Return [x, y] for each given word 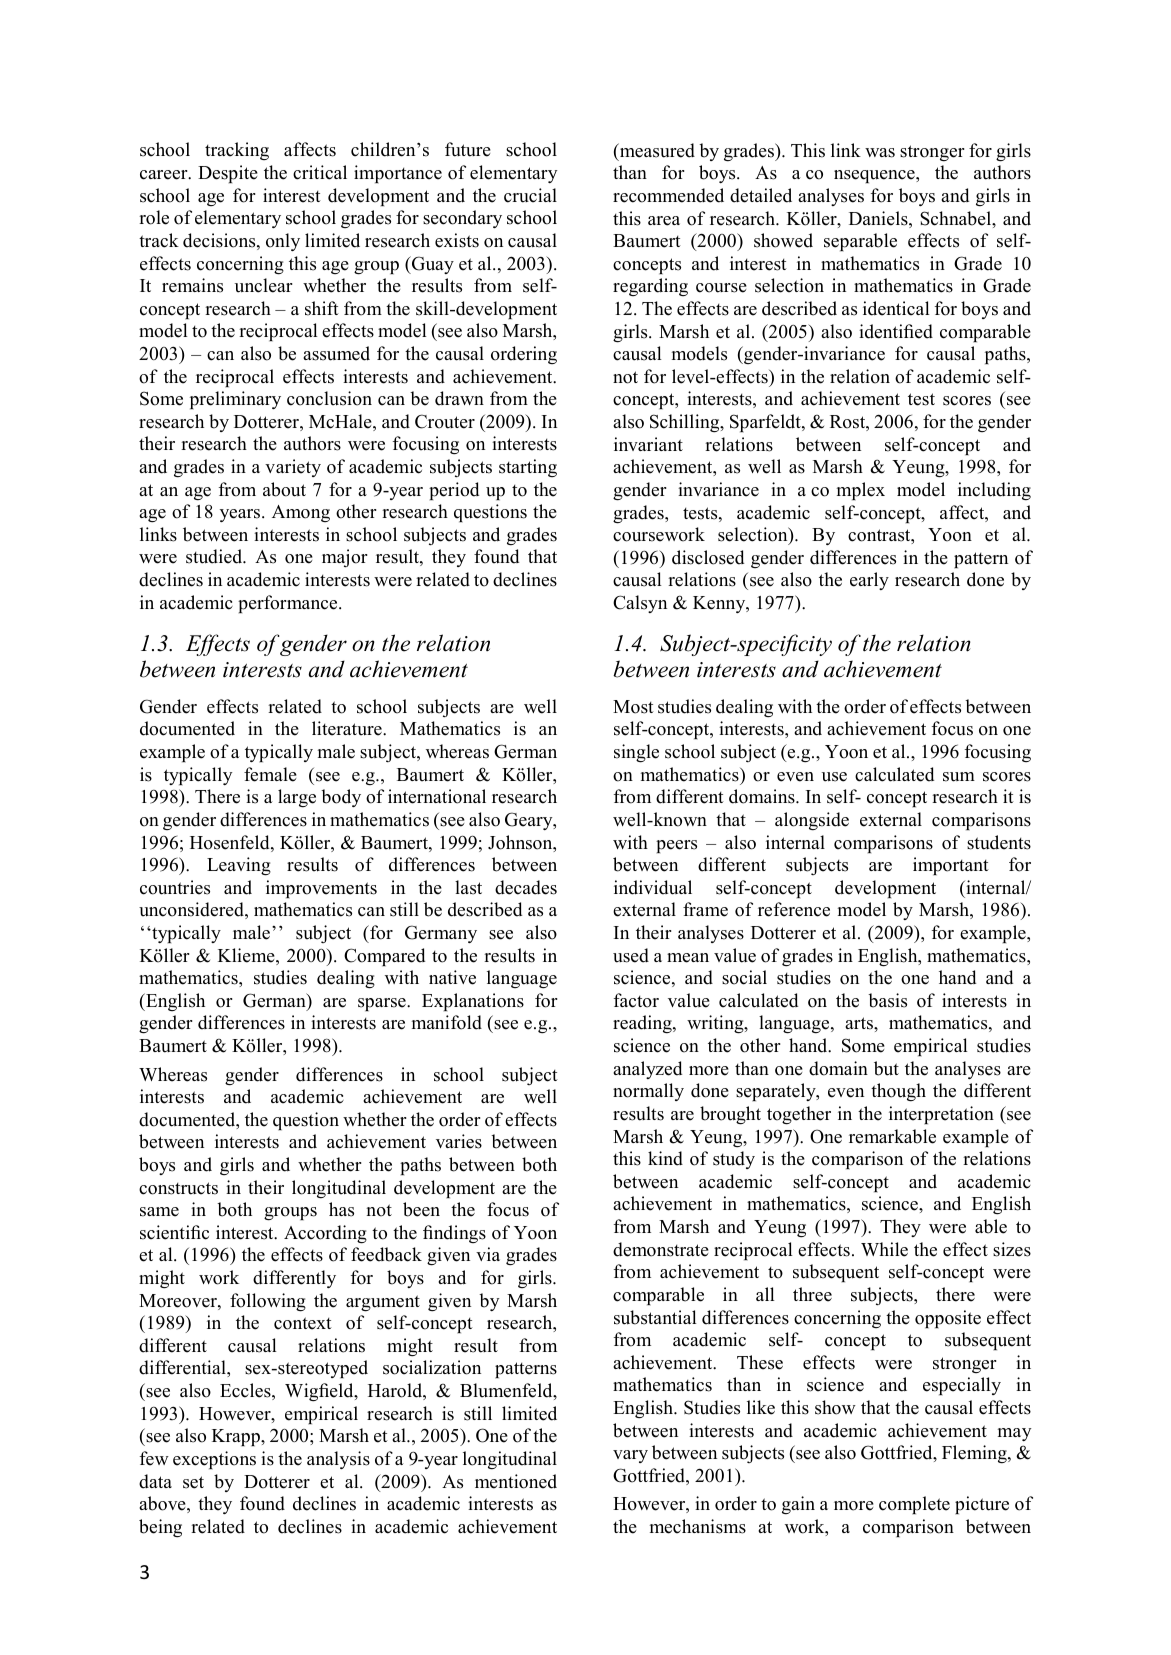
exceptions [214, 1460]
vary [630, 1456]
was [880, 153]
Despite [228, 174]
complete [914, 1505]
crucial [530, 195]
